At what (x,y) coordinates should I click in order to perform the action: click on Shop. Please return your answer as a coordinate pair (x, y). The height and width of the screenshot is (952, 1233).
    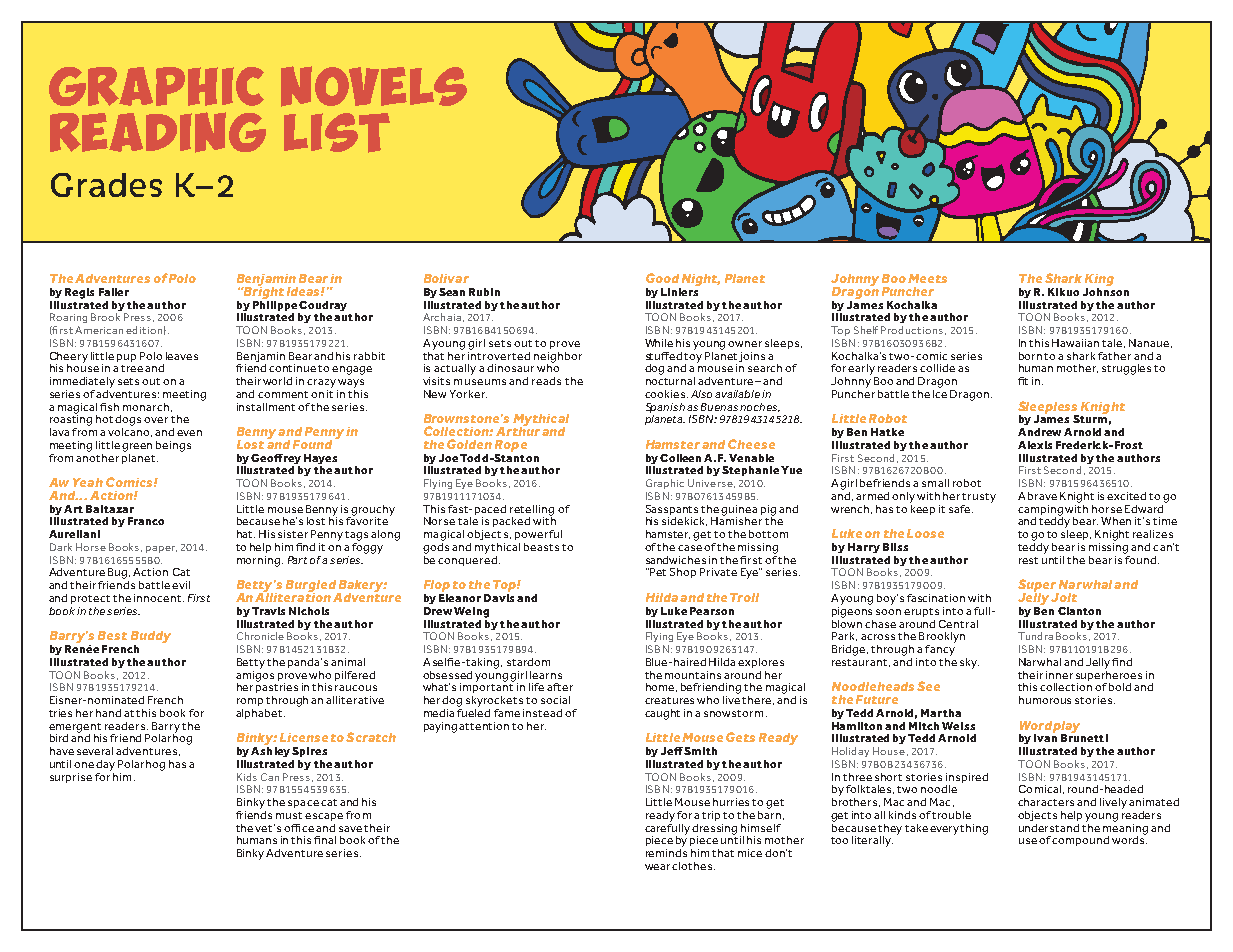
    Looking at the image, I should click on (683, 573).
